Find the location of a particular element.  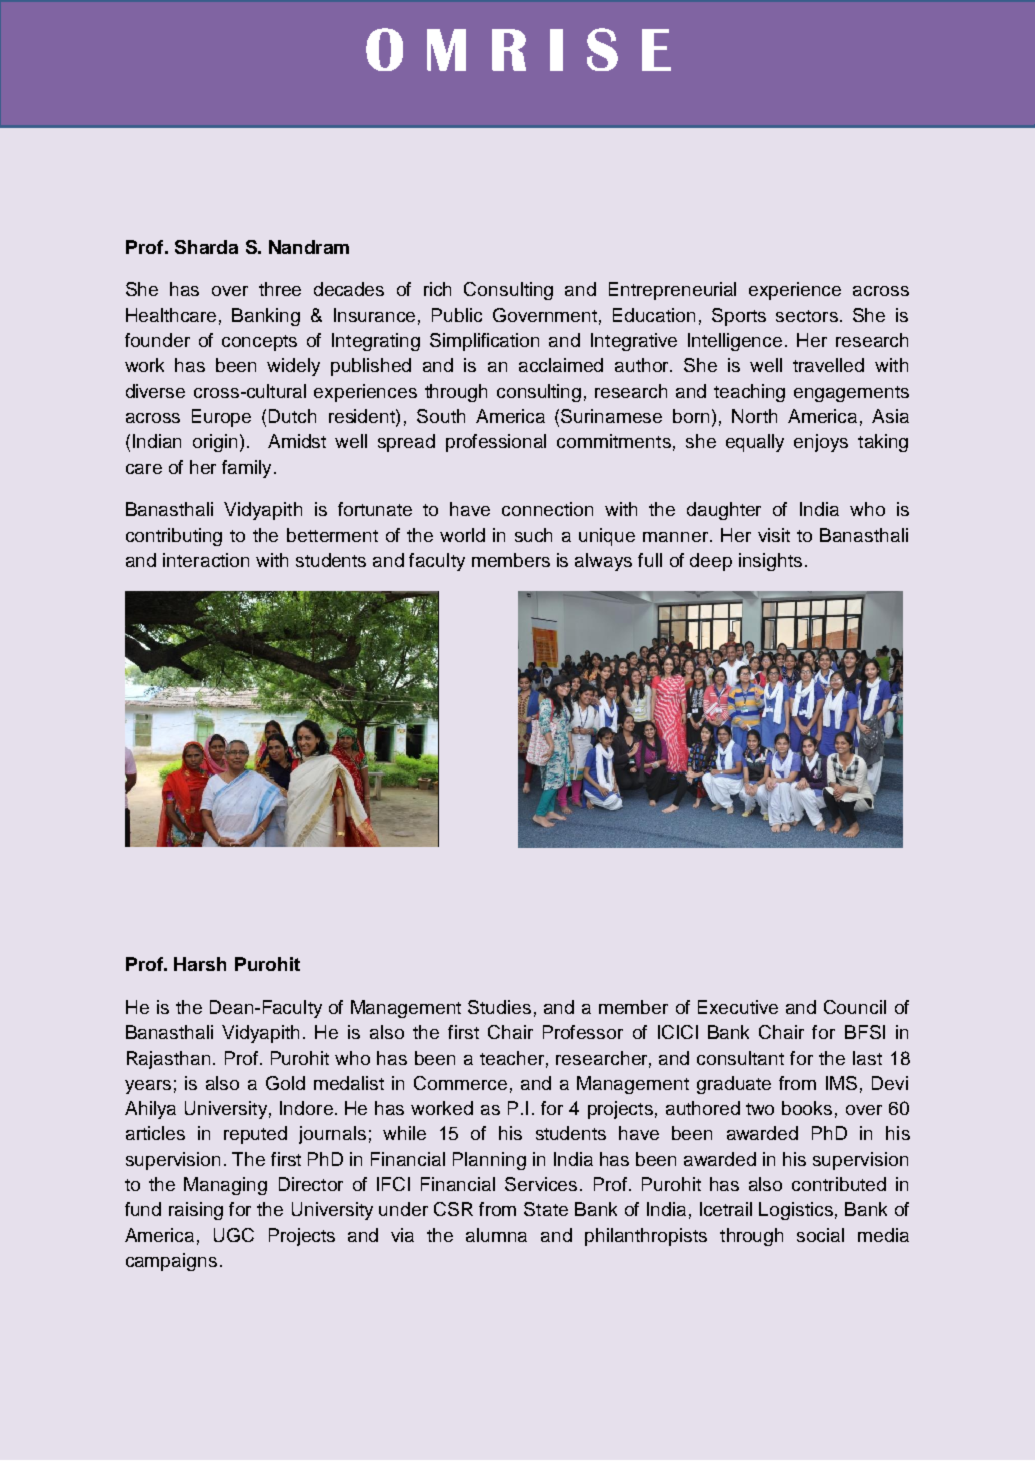

three is located at coordinates (280, 289).
